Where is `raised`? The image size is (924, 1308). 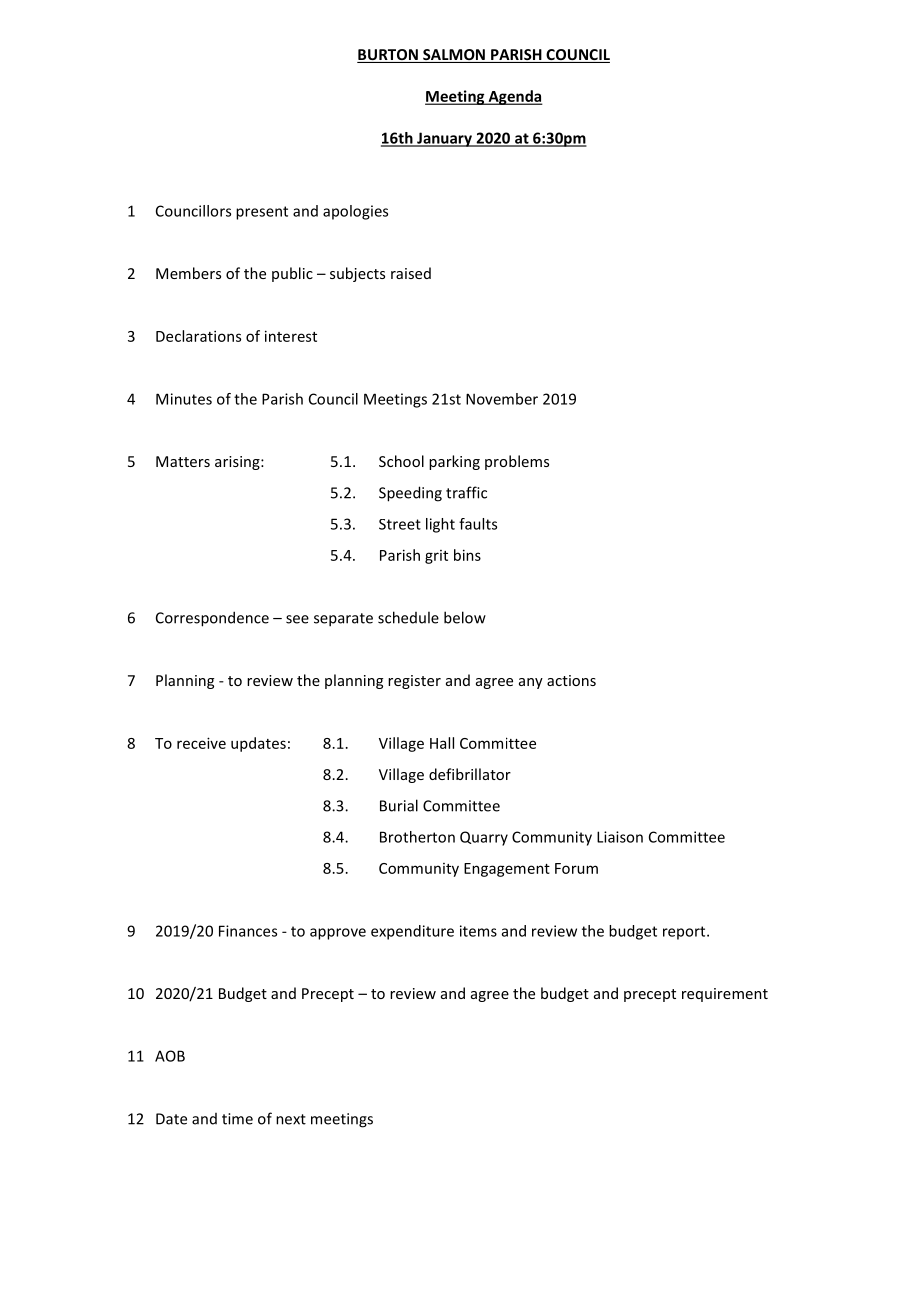
raised is located at coordinates (411, 273).
